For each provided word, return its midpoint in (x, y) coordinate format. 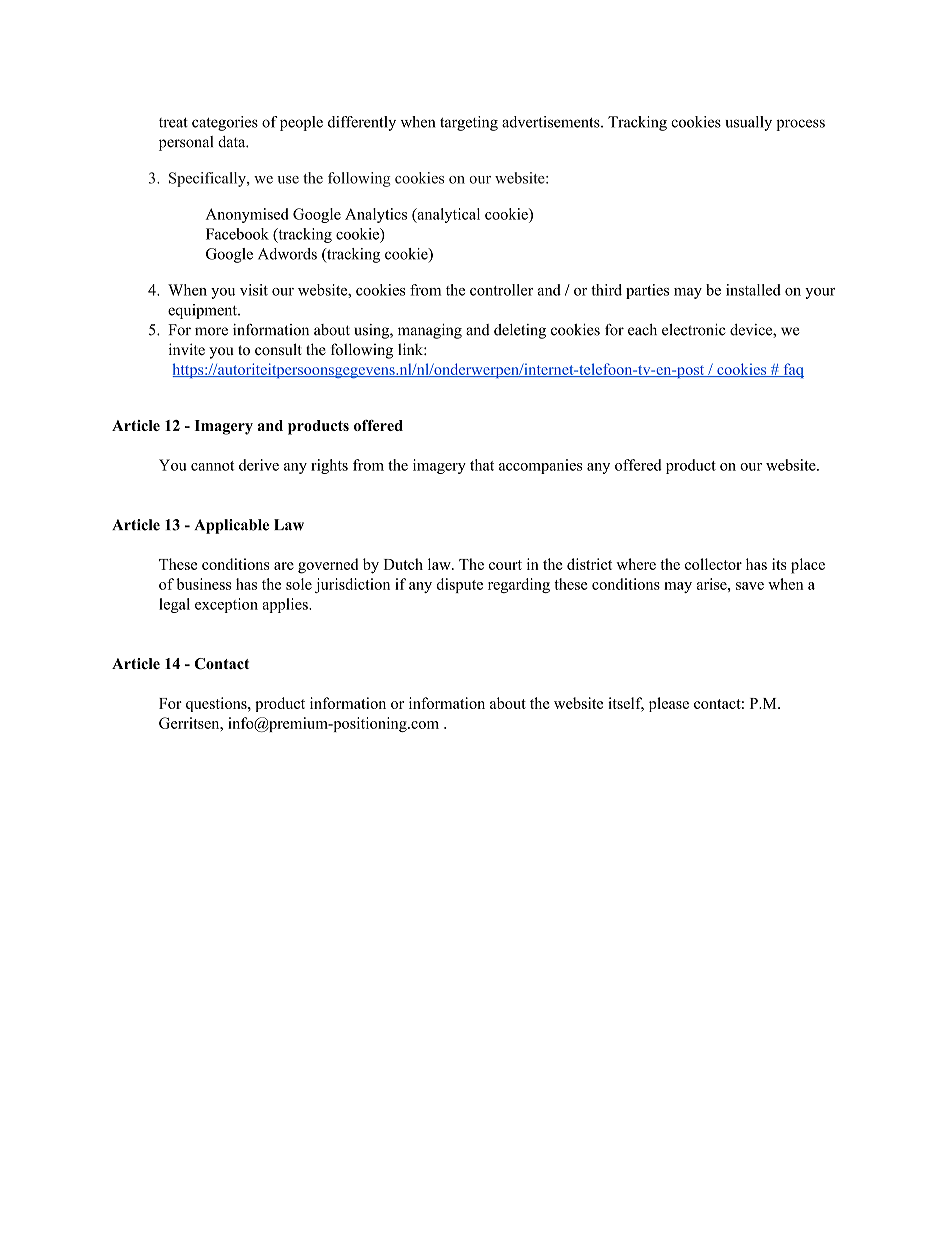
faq (792, 370)
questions (217, 704)
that (482, 465)
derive (259, 465)
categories (225, 123)
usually (748, 123)
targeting (469, 123)
